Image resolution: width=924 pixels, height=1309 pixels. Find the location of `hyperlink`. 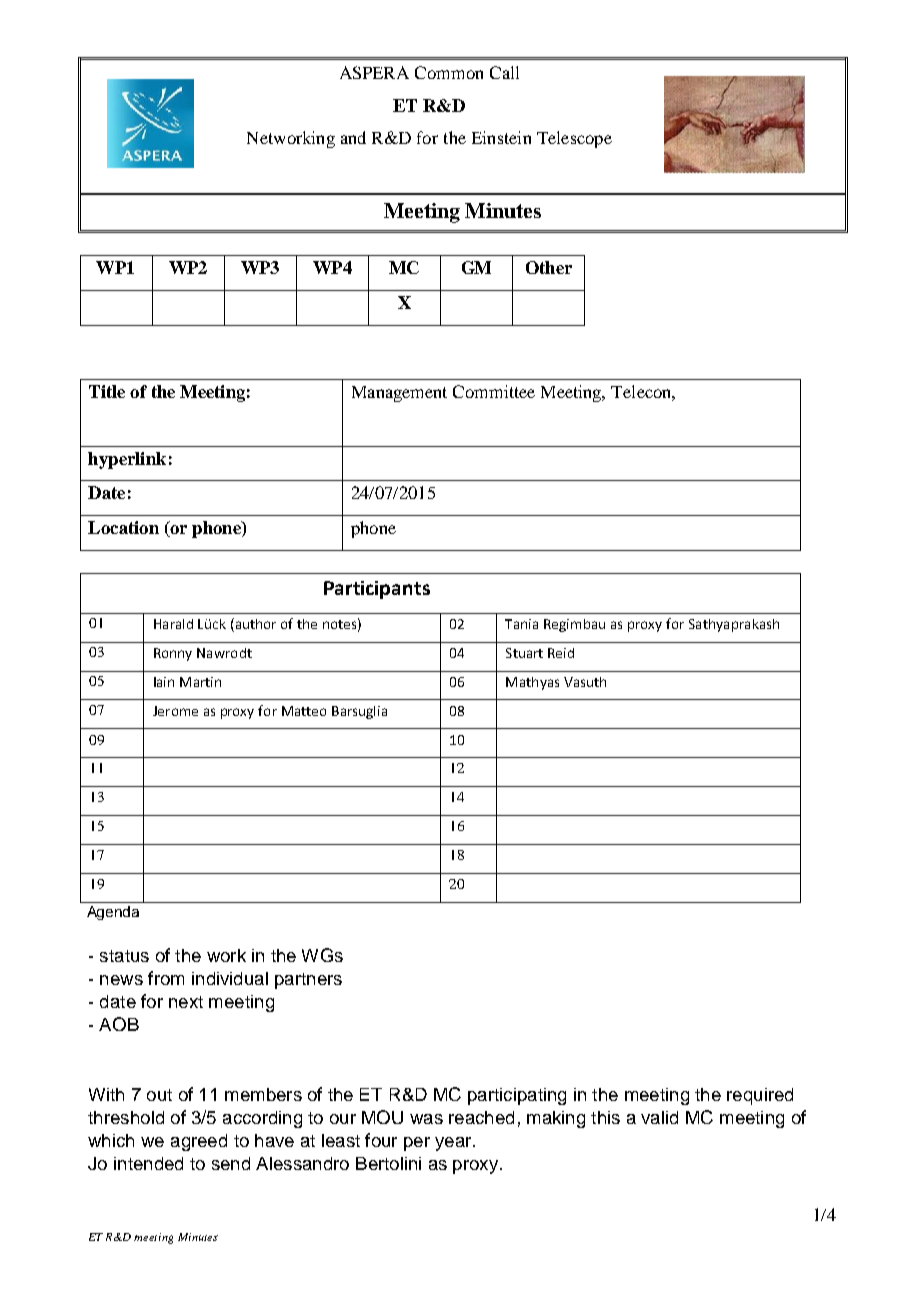

hyperlink is located at coordinates (127, 460).
